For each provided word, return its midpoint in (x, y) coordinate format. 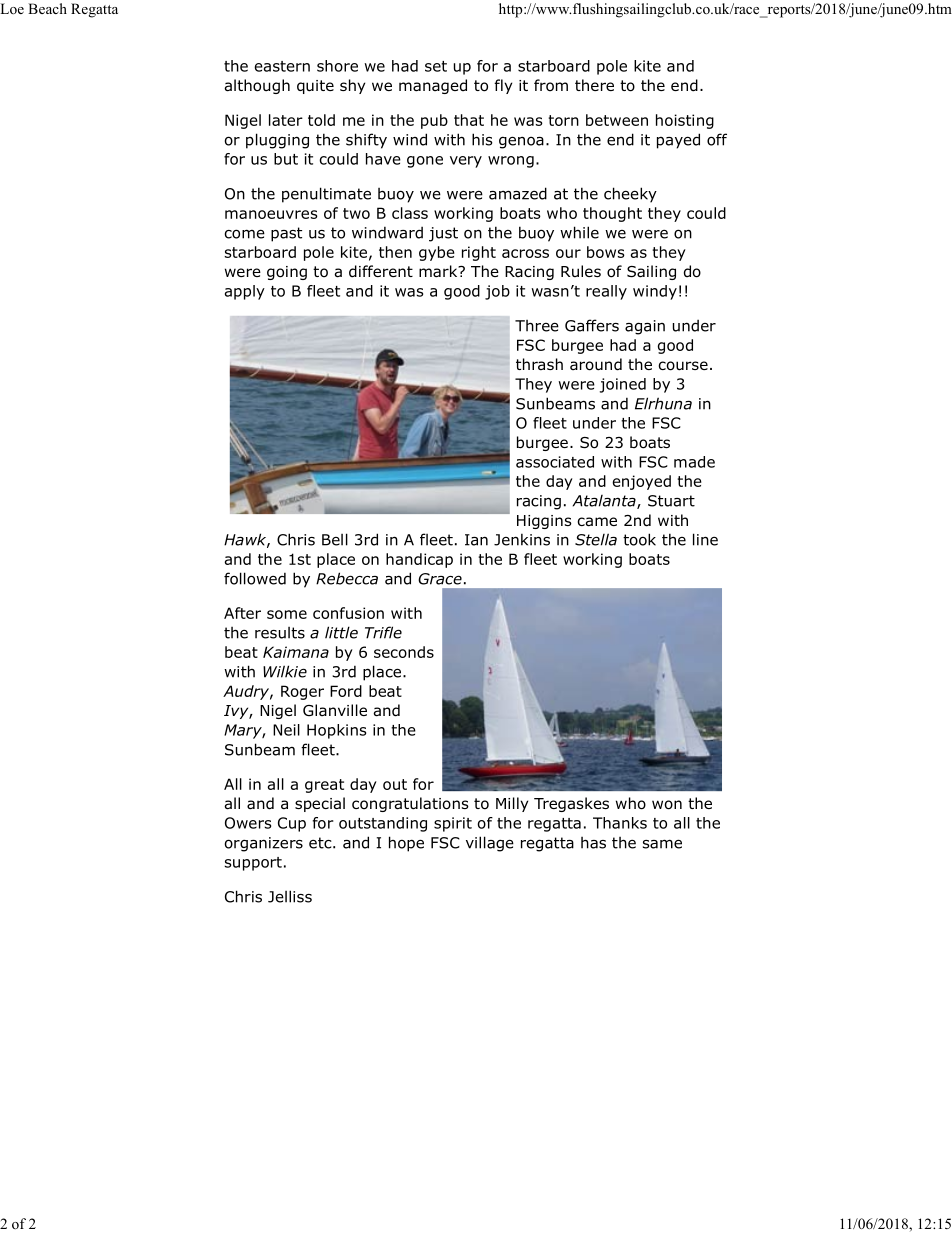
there (594, 85)
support (253, 864)
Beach (47, 8)
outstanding (383, 824)
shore (337, 66)
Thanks (620, 823)
